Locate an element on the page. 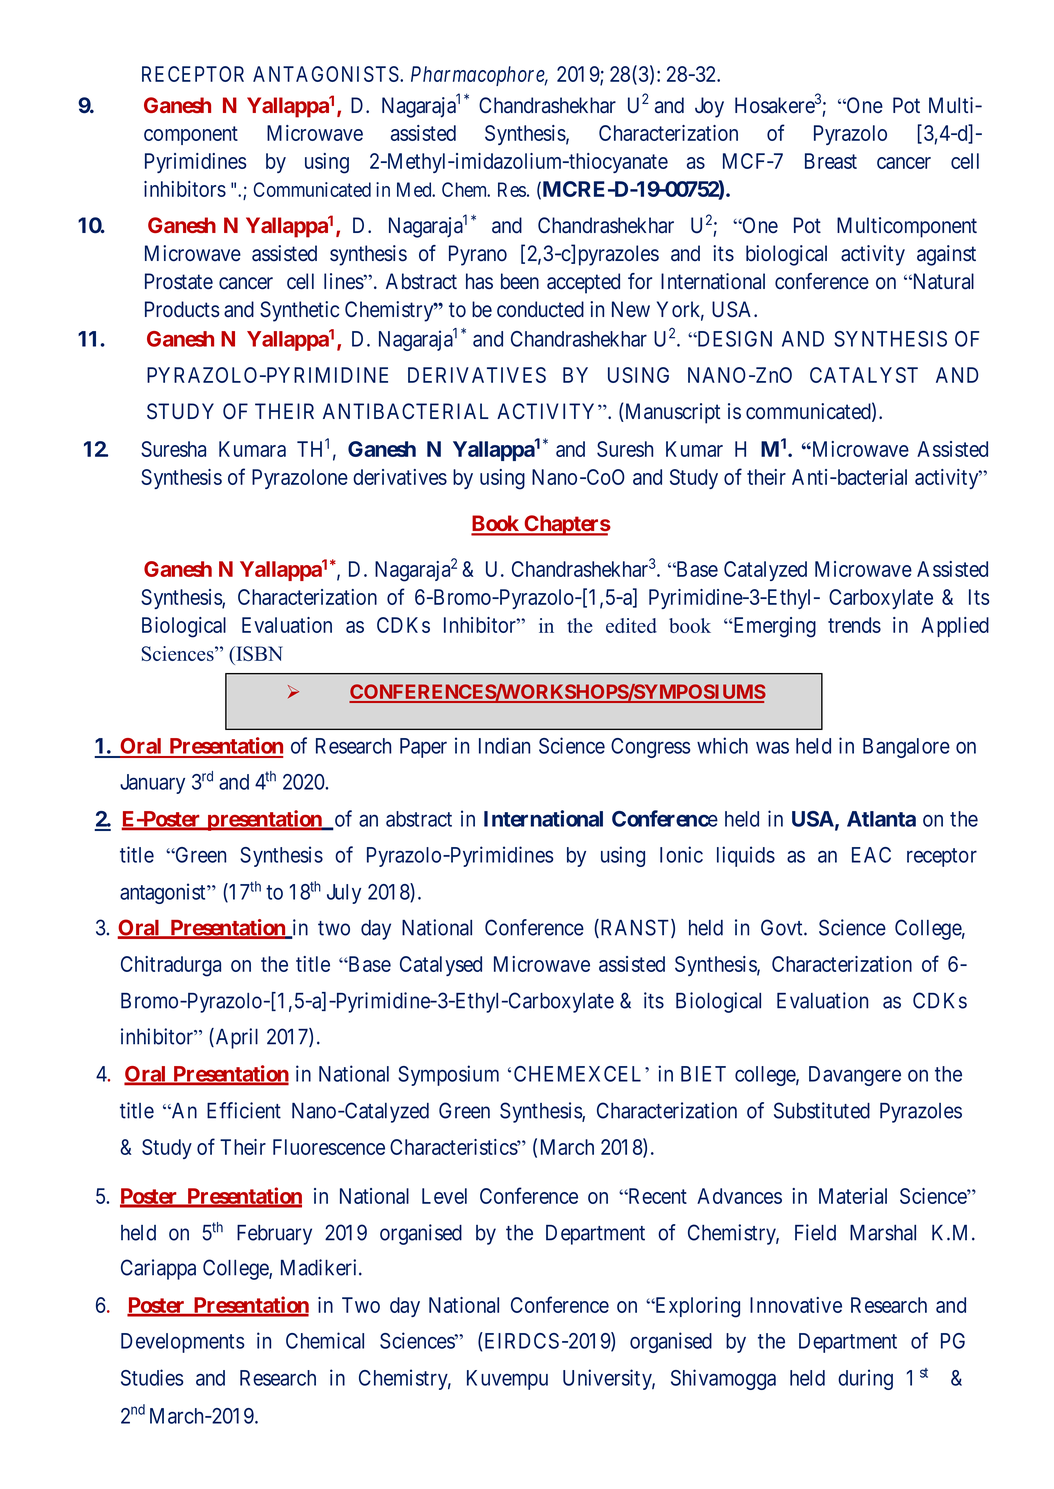  Pyrano is located at coordinates (478, 255).
